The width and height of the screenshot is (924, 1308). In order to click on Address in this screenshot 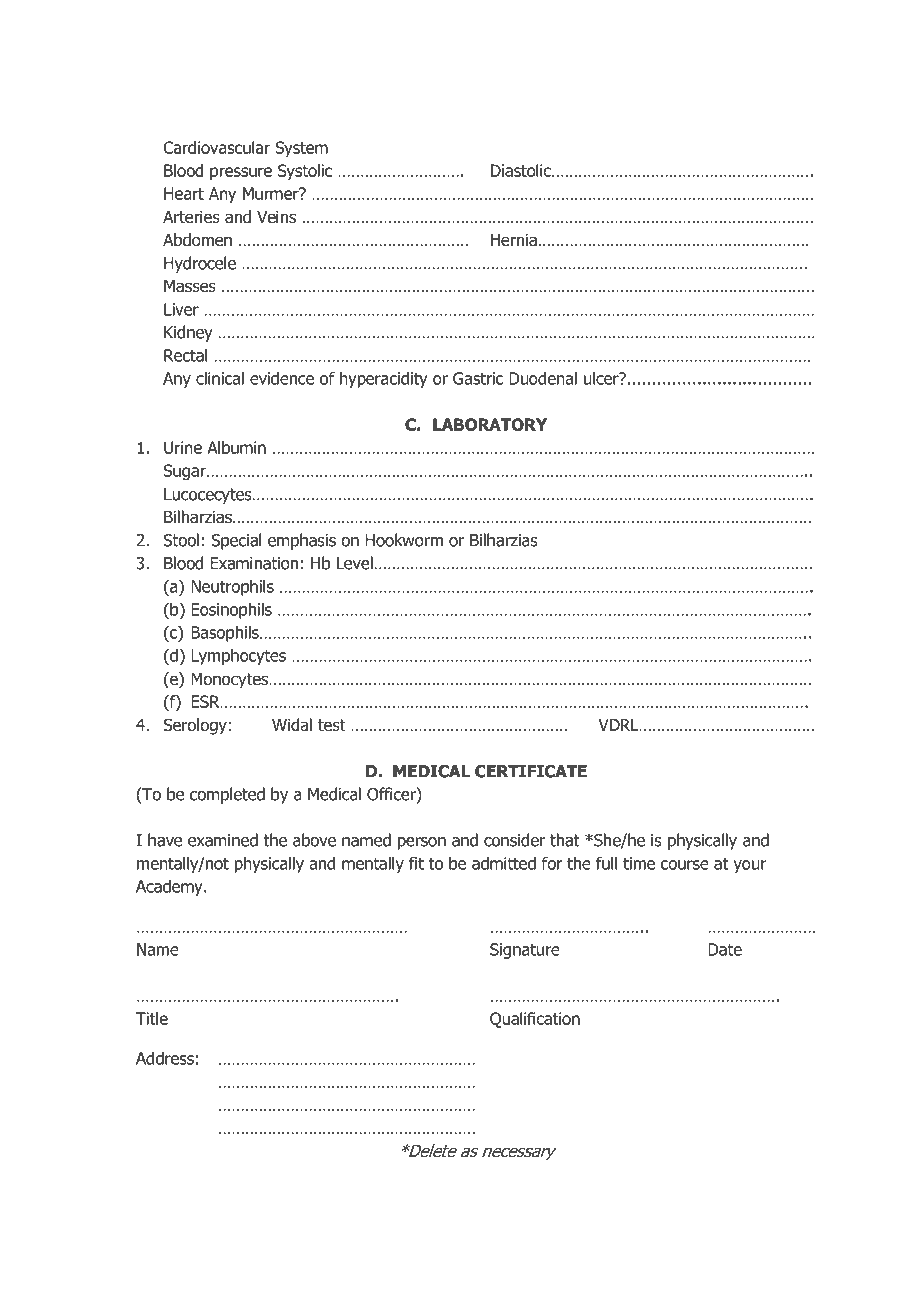, I will do `click(165, 1058)`.
